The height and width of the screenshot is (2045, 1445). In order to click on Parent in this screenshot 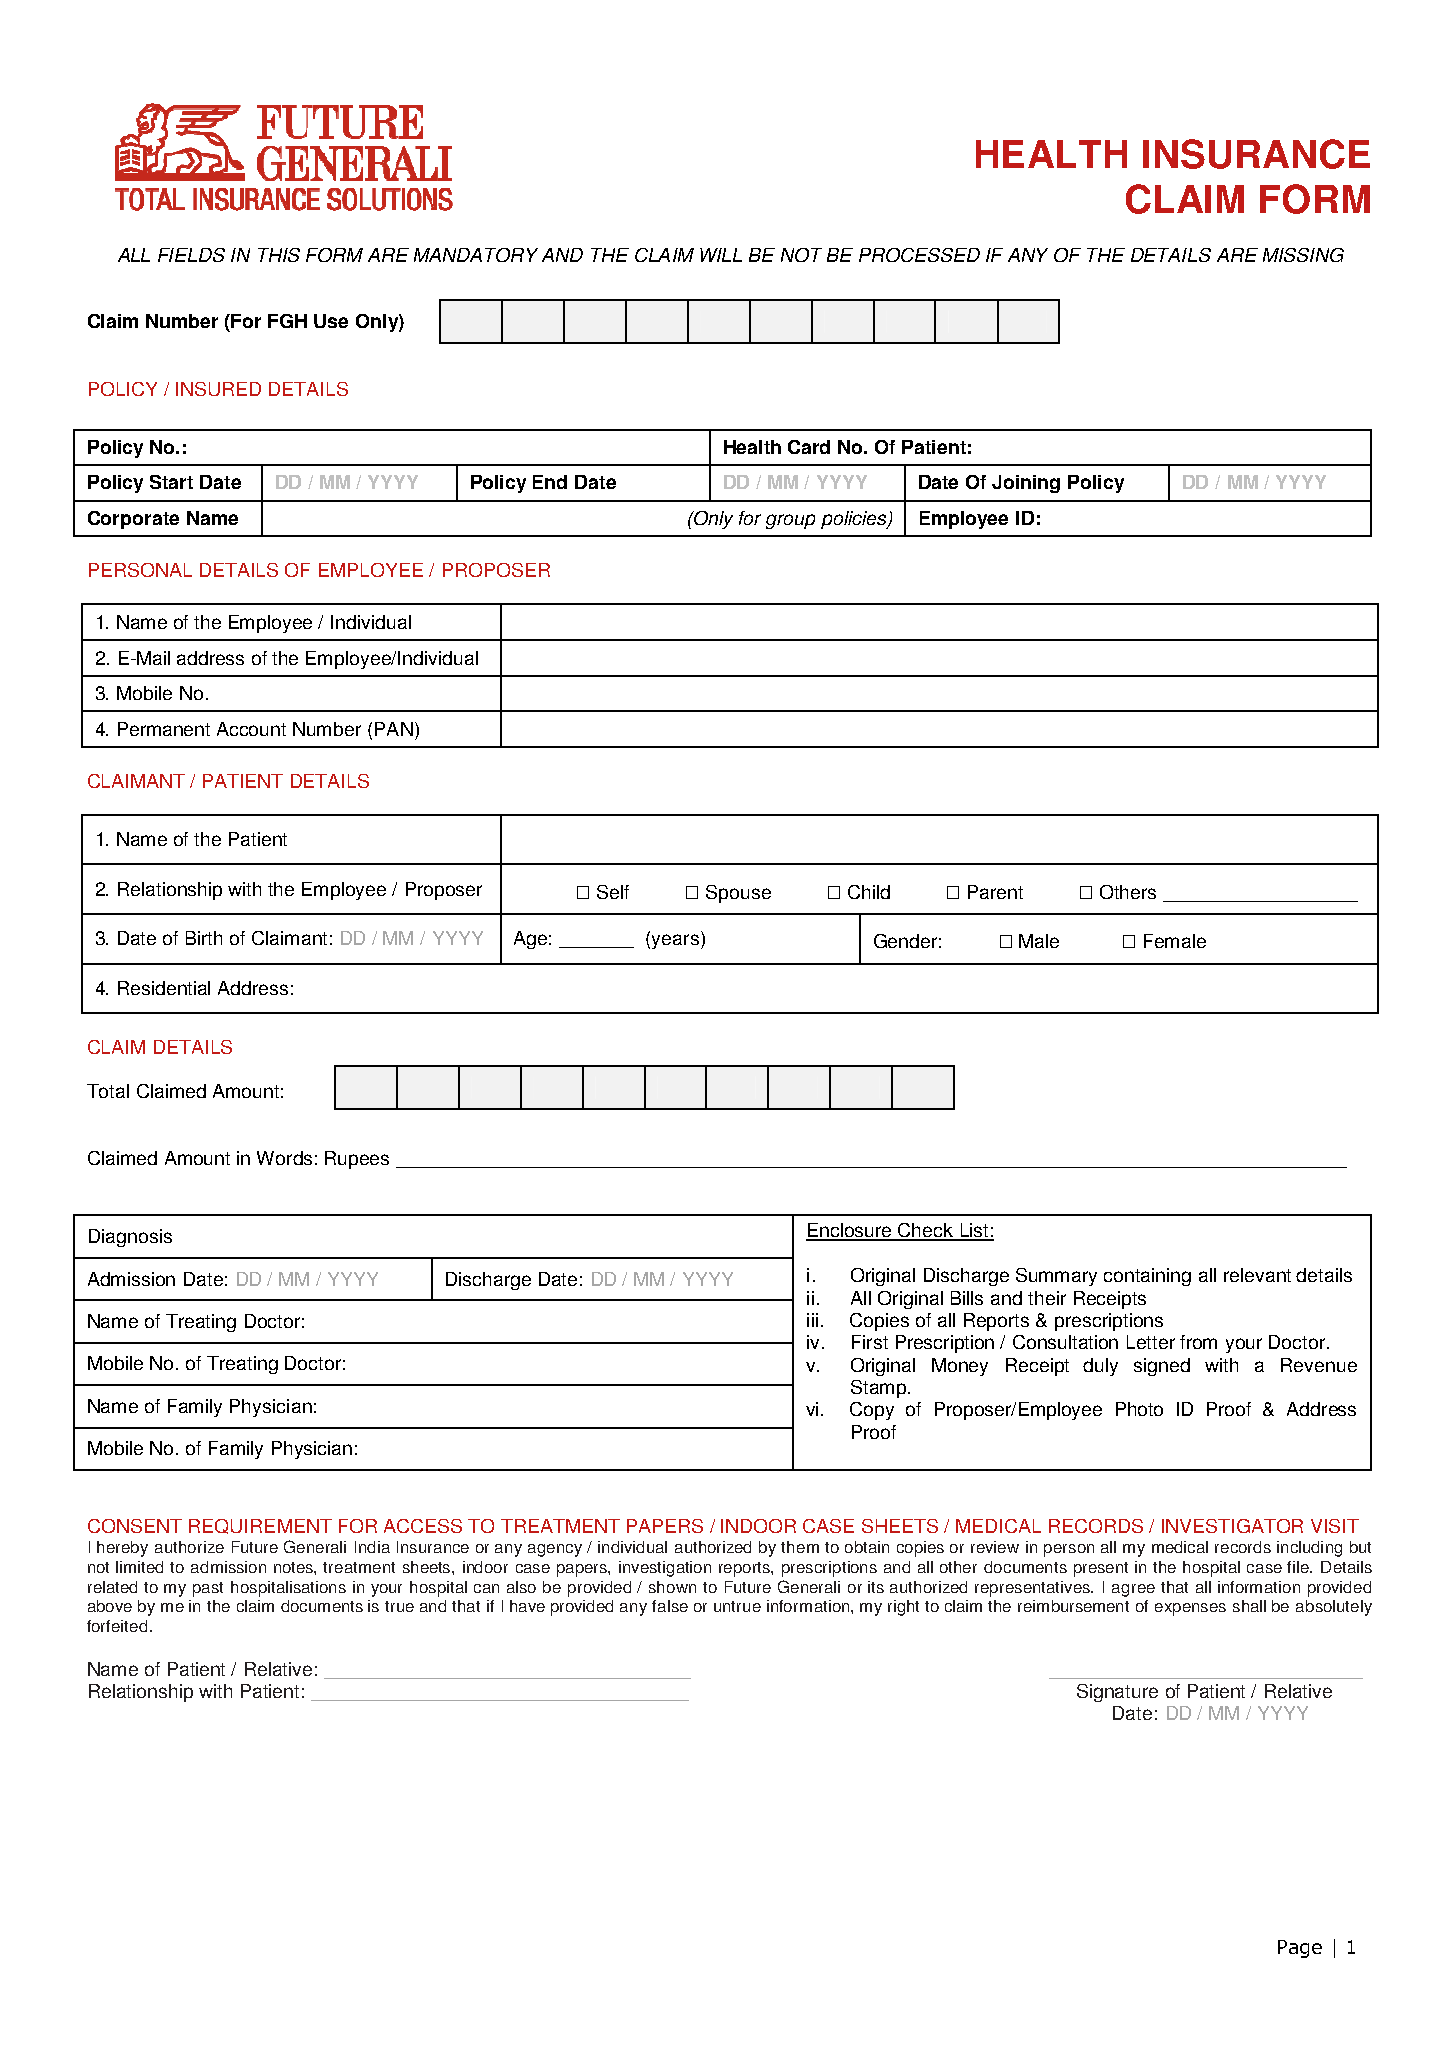, I will do `click(995, 892)`.
